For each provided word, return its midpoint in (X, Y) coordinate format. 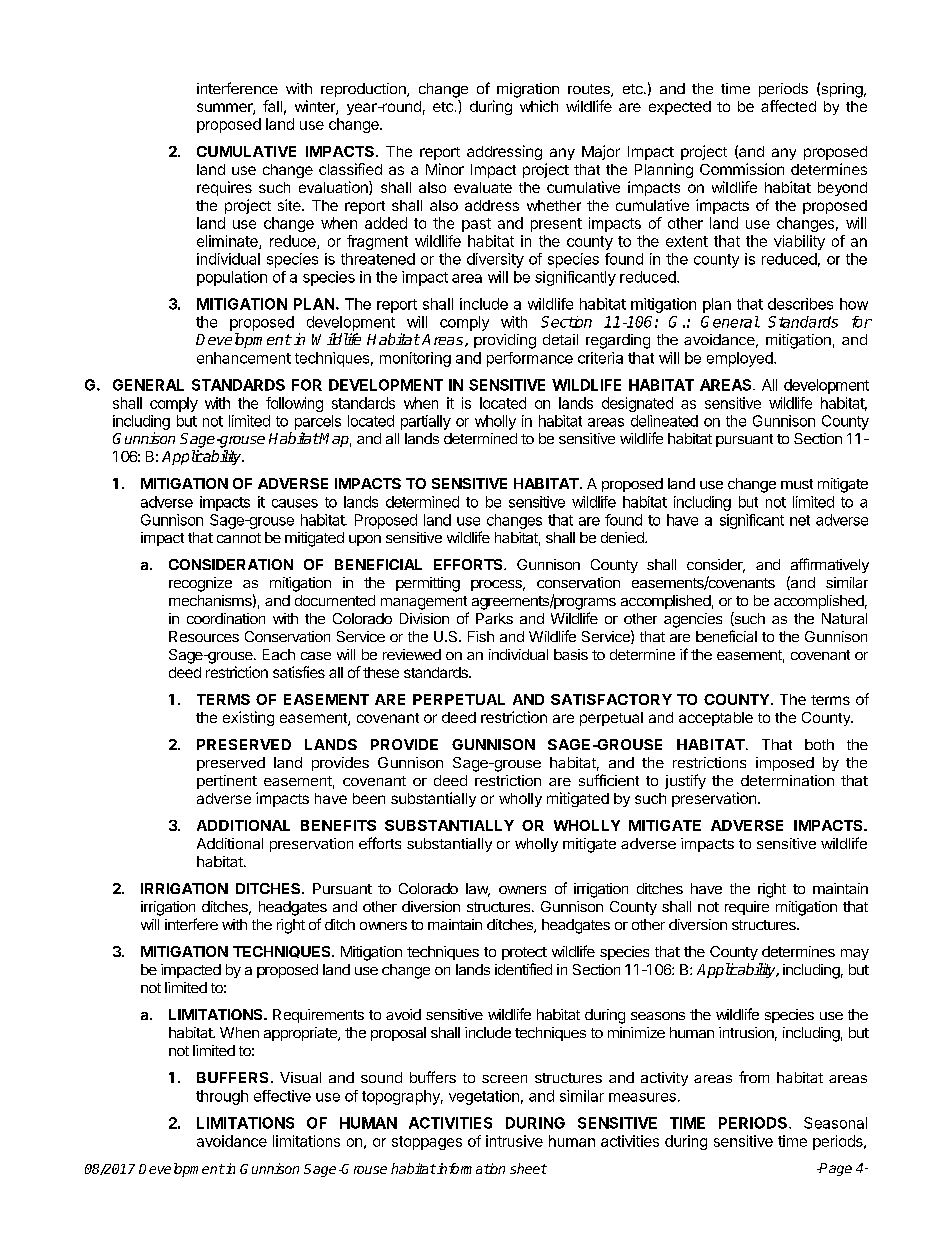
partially (426, 422)
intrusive (514, 1141)
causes (295, 503)
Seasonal (835, 1123)
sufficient (609, 780)
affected (788, 106)
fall (272, 106)
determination (787, 780)
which (539, 106)
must (797, 484)
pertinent (227, 782)
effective (282, 1096)
